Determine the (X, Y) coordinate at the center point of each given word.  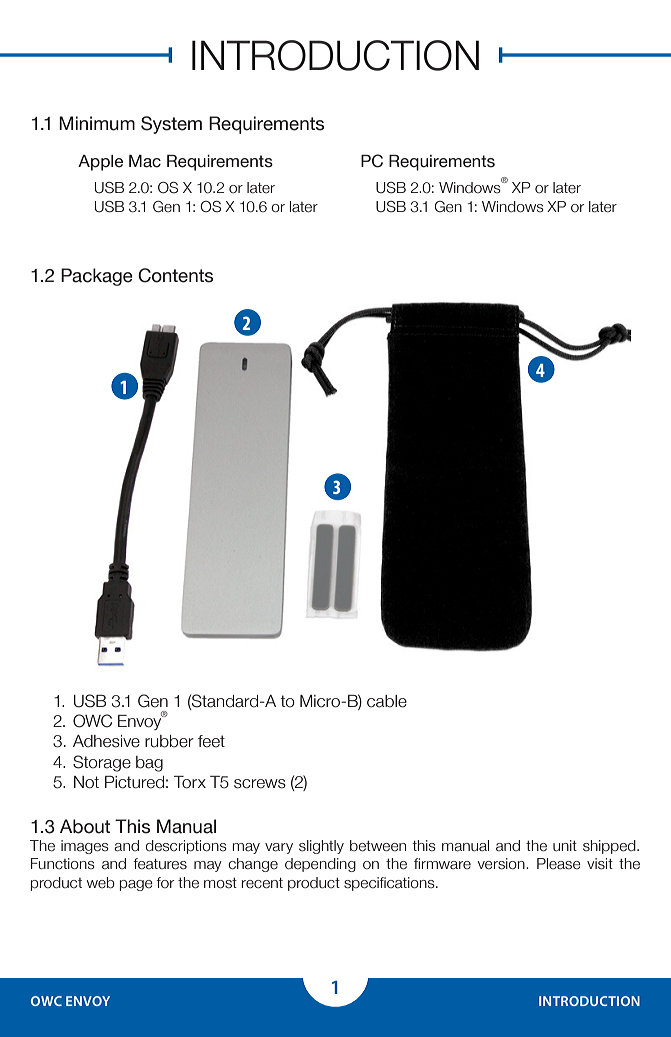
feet (211, 741)
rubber (169, 741)
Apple (100, 163)
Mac (145, 161)
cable (387, 701)
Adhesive (106, 741)
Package (97, 277)
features (160, 864)
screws (260, 784)
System (171, 125)
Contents (175, 275)
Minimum (97, 123)
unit (565, 846)
